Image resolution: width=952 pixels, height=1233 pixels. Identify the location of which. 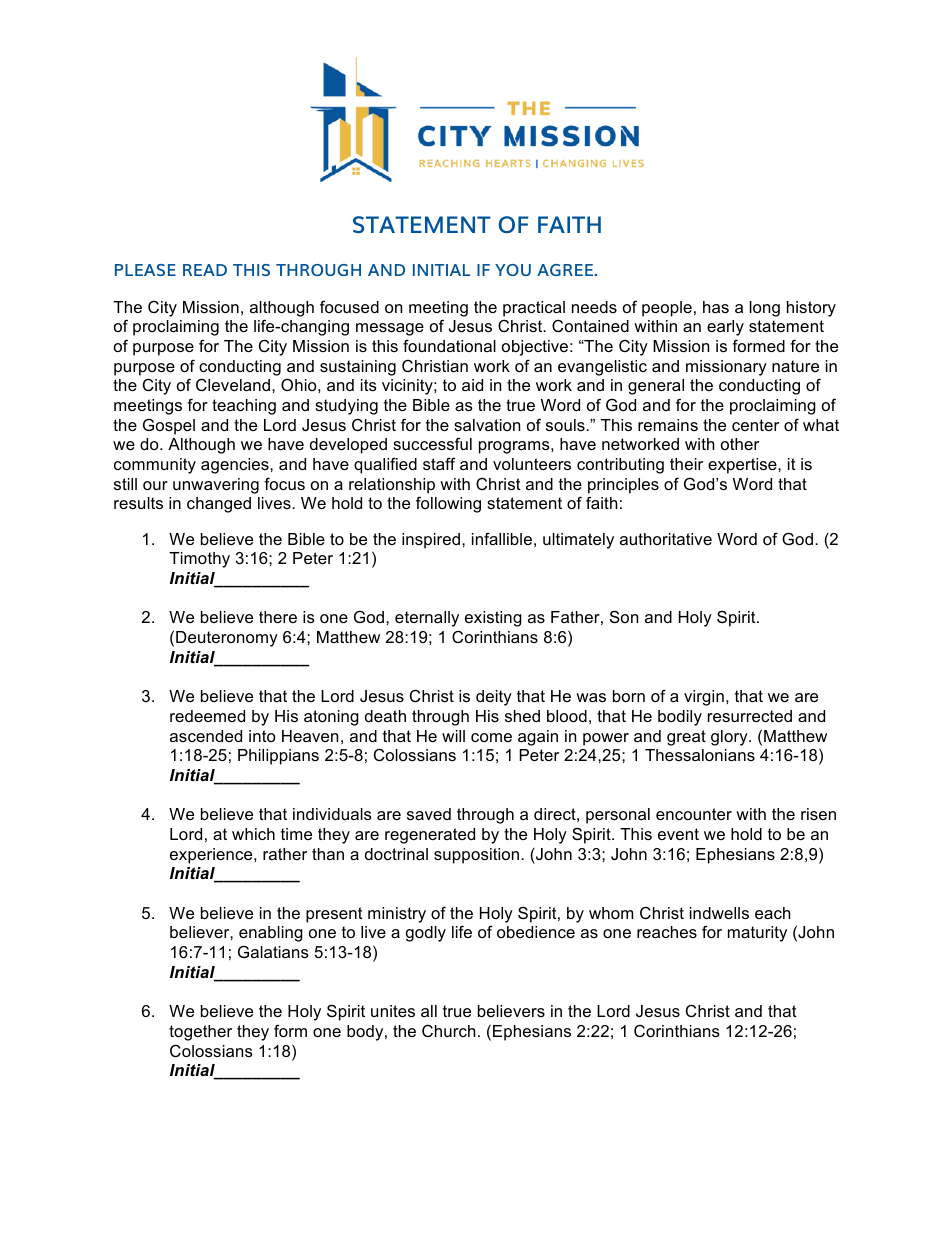
(253, 834).
